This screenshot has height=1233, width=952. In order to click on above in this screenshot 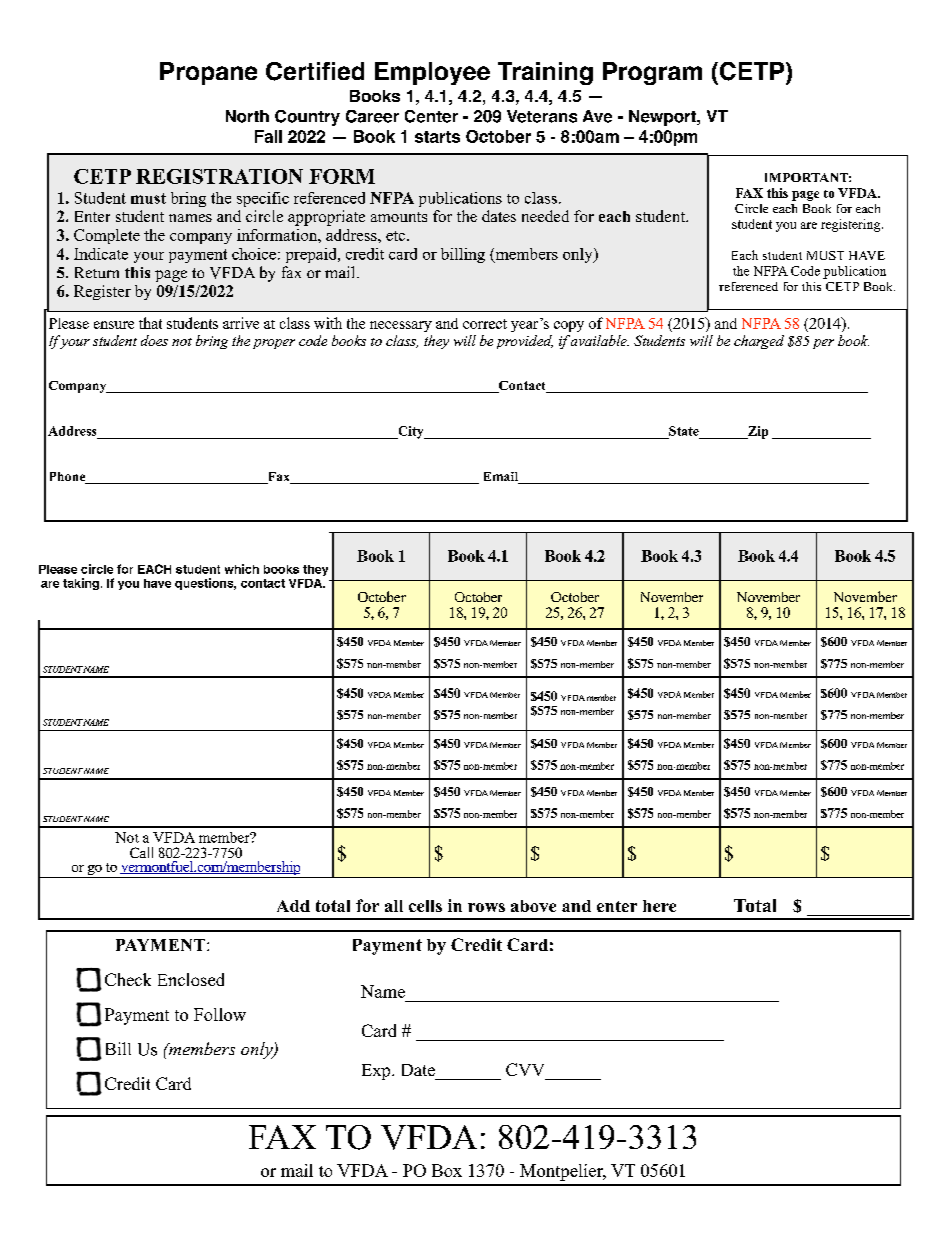, I will do `click(533, 906)`.
